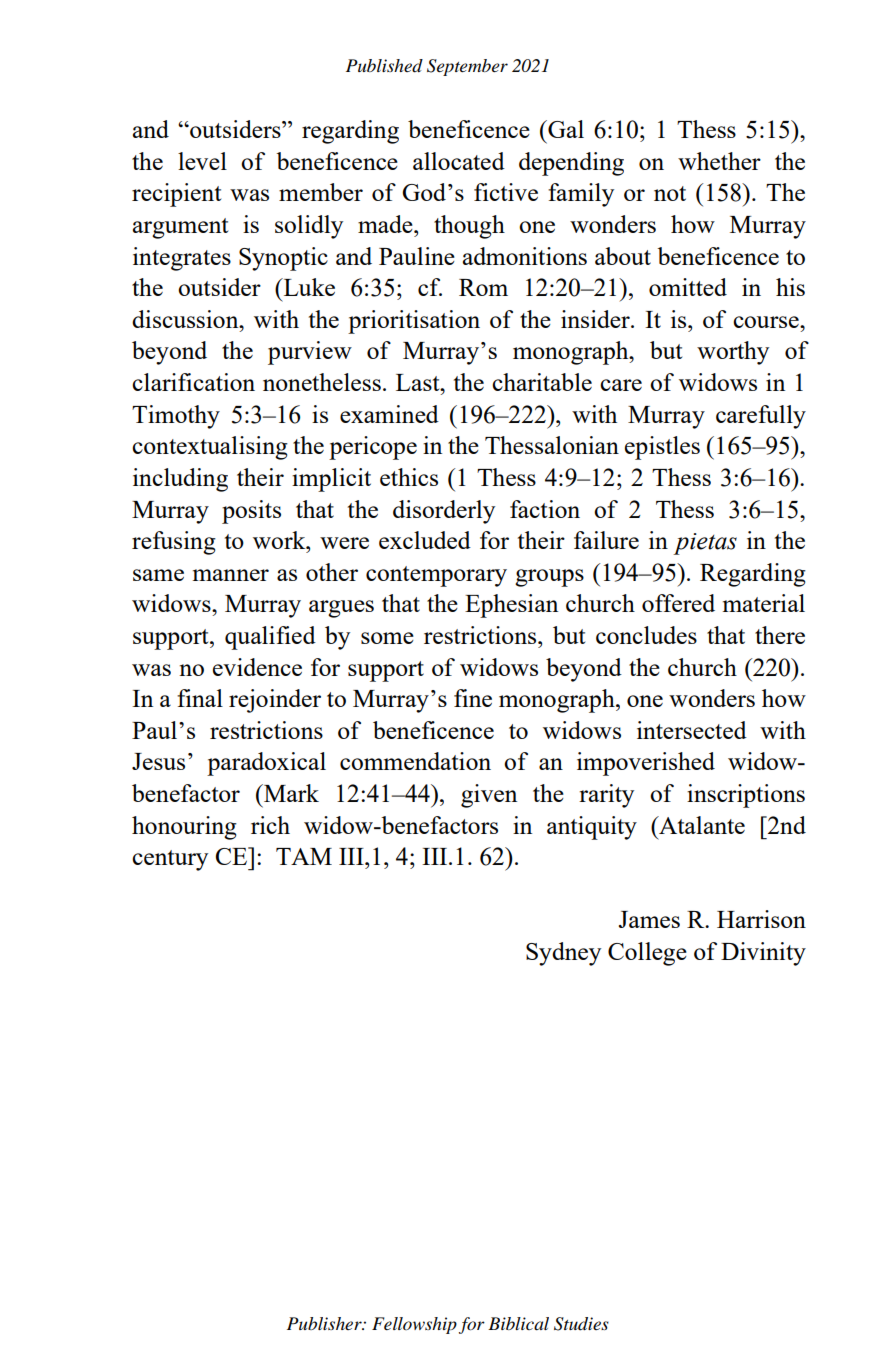 Image resolution: width=896 pixels, height=1372 pixels. I want to click on fine, so click(473, 698).
